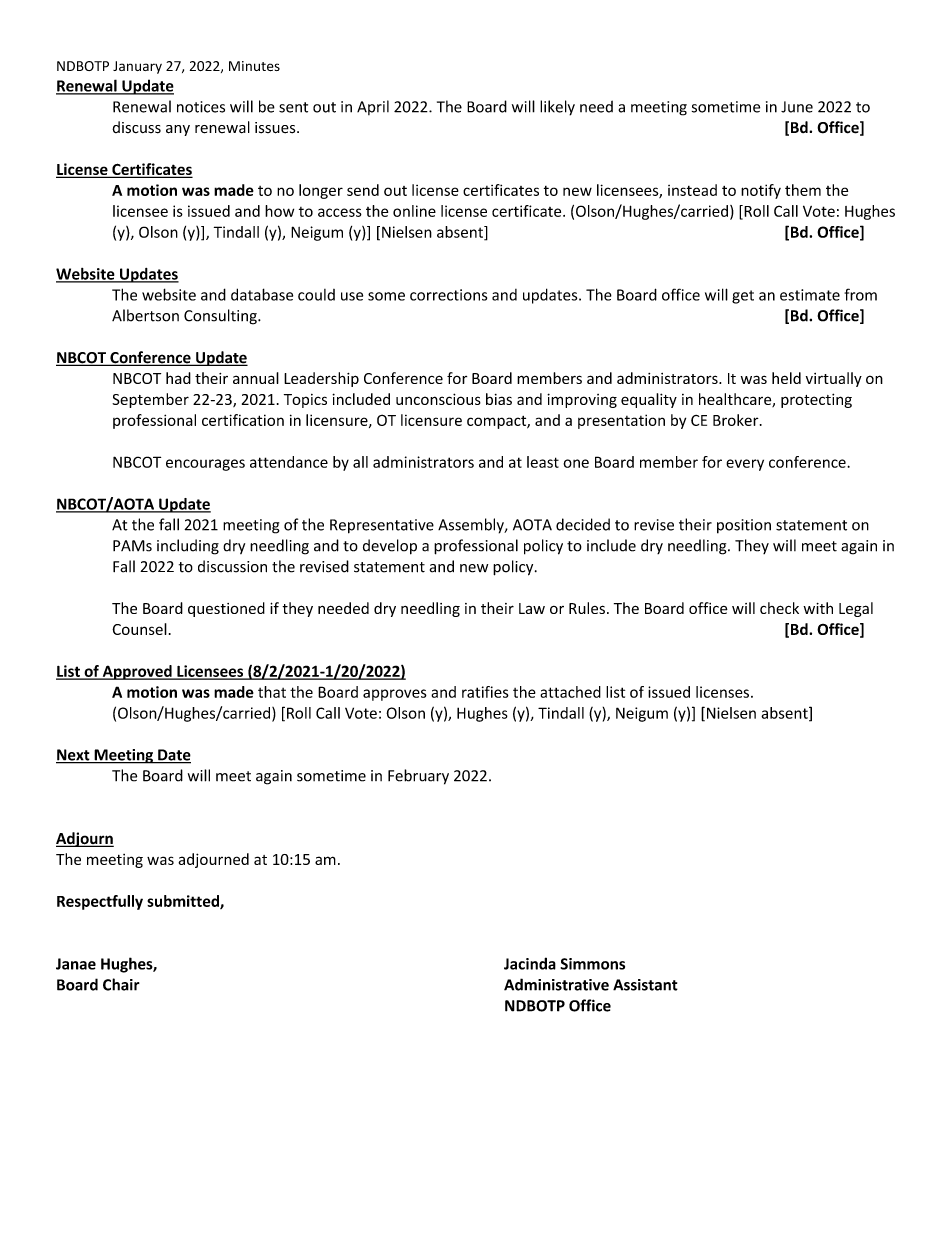 Image resolution: width=952 pixels, height=1233 pixels. What do you see at coordinates (395, 695) in the page?
I see `approves` at bounding box center [395, 695].
